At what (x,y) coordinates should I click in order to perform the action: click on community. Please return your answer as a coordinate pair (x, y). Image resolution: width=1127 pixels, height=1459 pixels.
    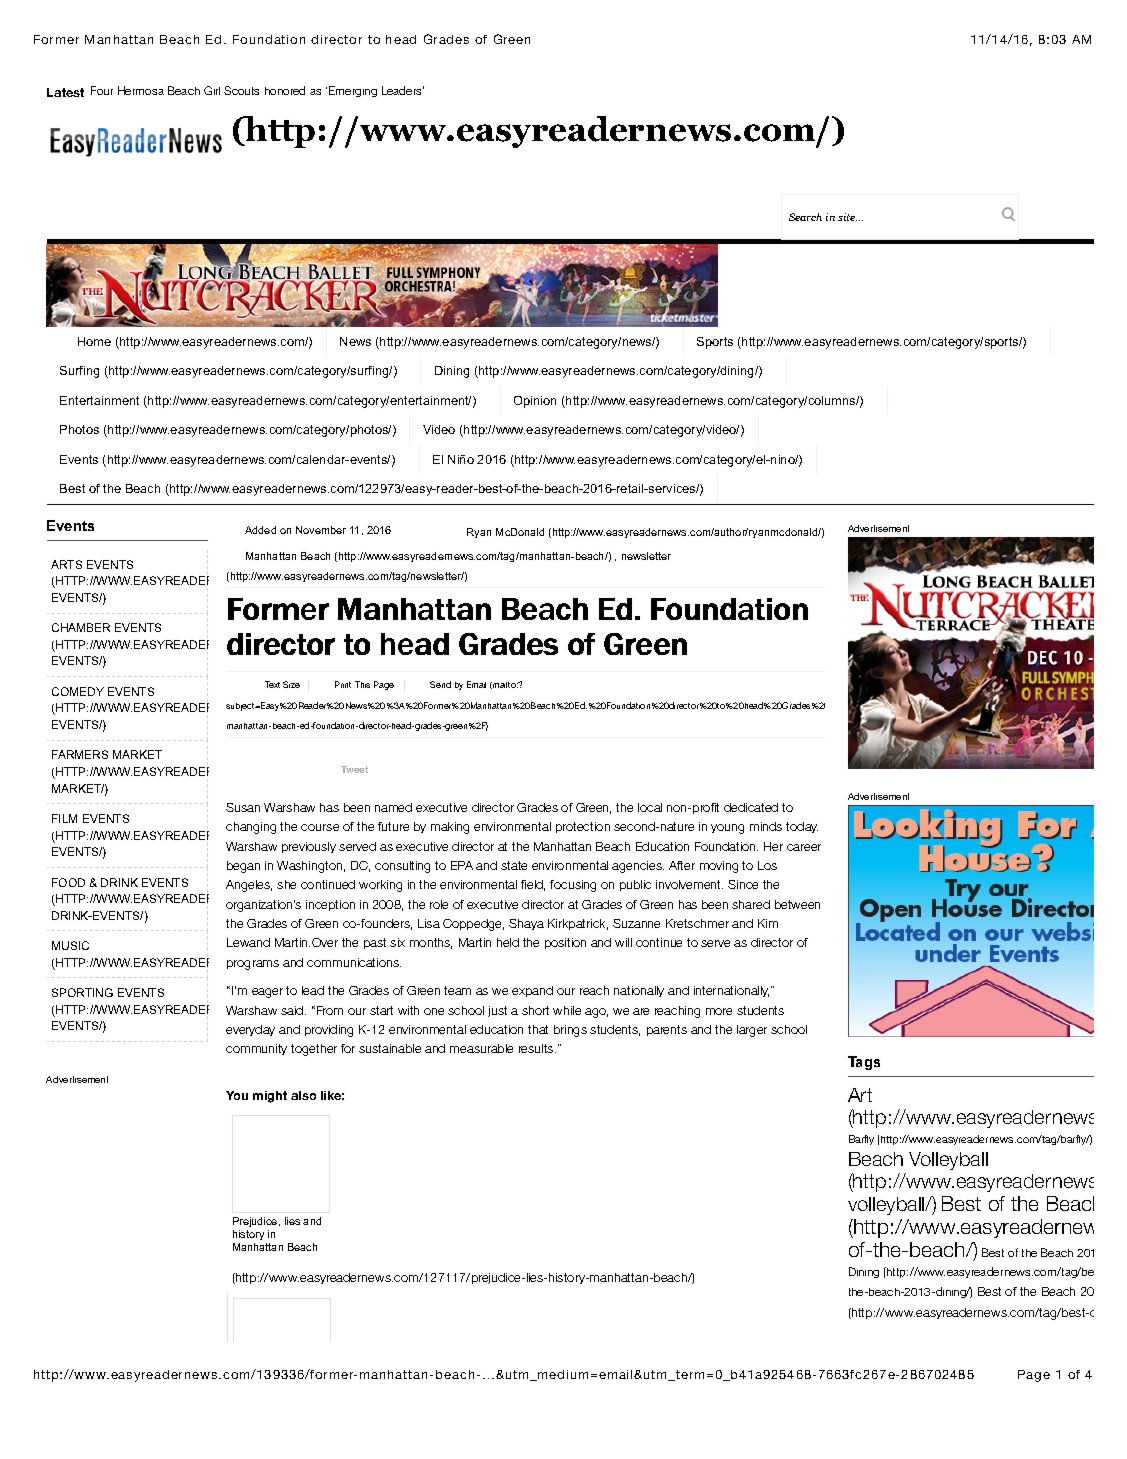
    Looking at the image, I should click on (256, 1049).
